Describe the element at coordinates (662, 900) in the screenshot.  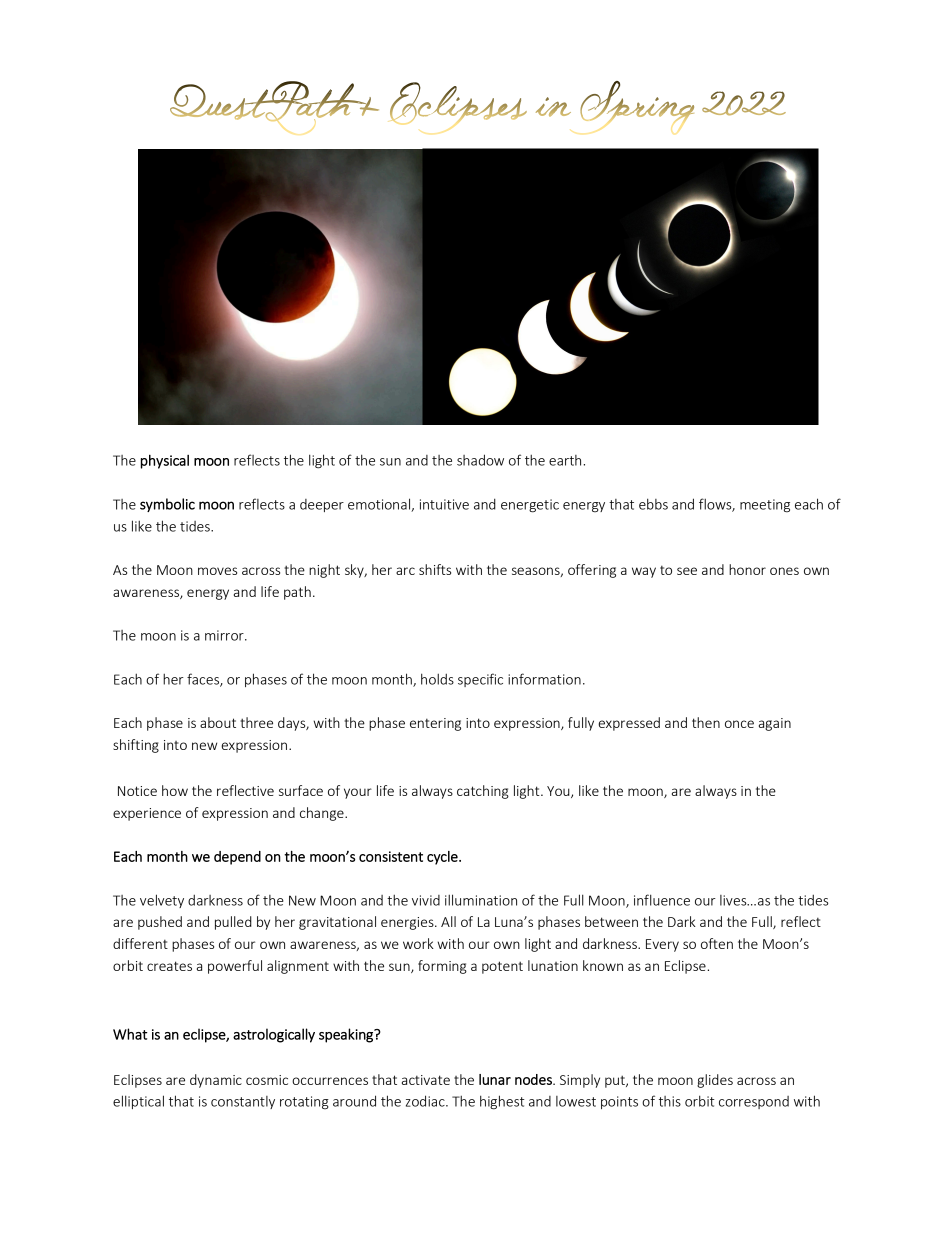
I see `influence` at that location.
